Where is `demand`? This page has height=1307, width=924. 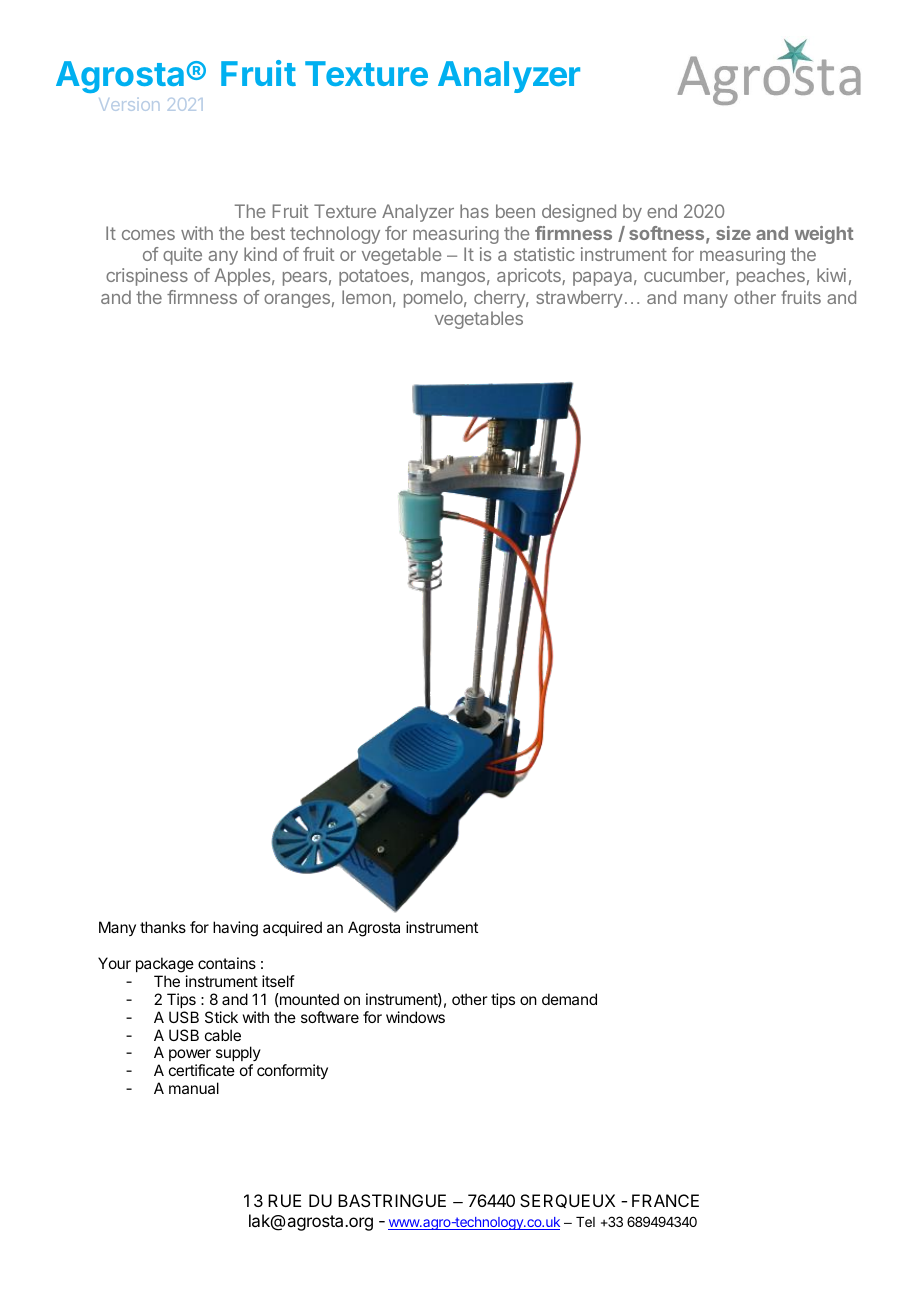 demand is located at coordinates (569, 999).
